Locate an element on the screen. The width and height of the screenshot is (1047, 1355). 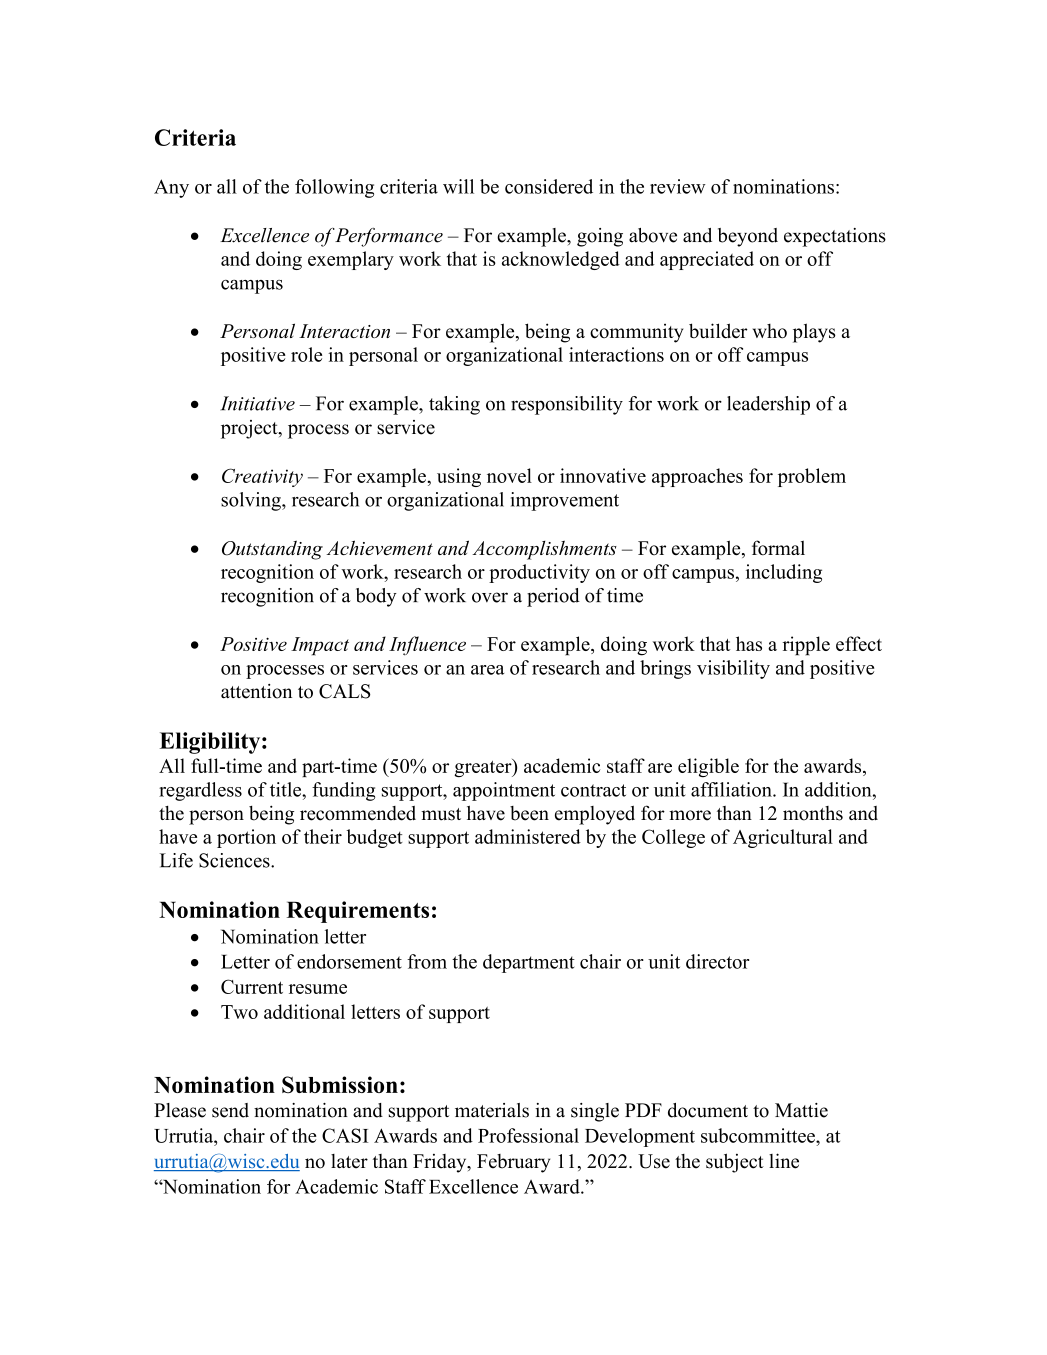
administered is located at coordinates (528, 836).
